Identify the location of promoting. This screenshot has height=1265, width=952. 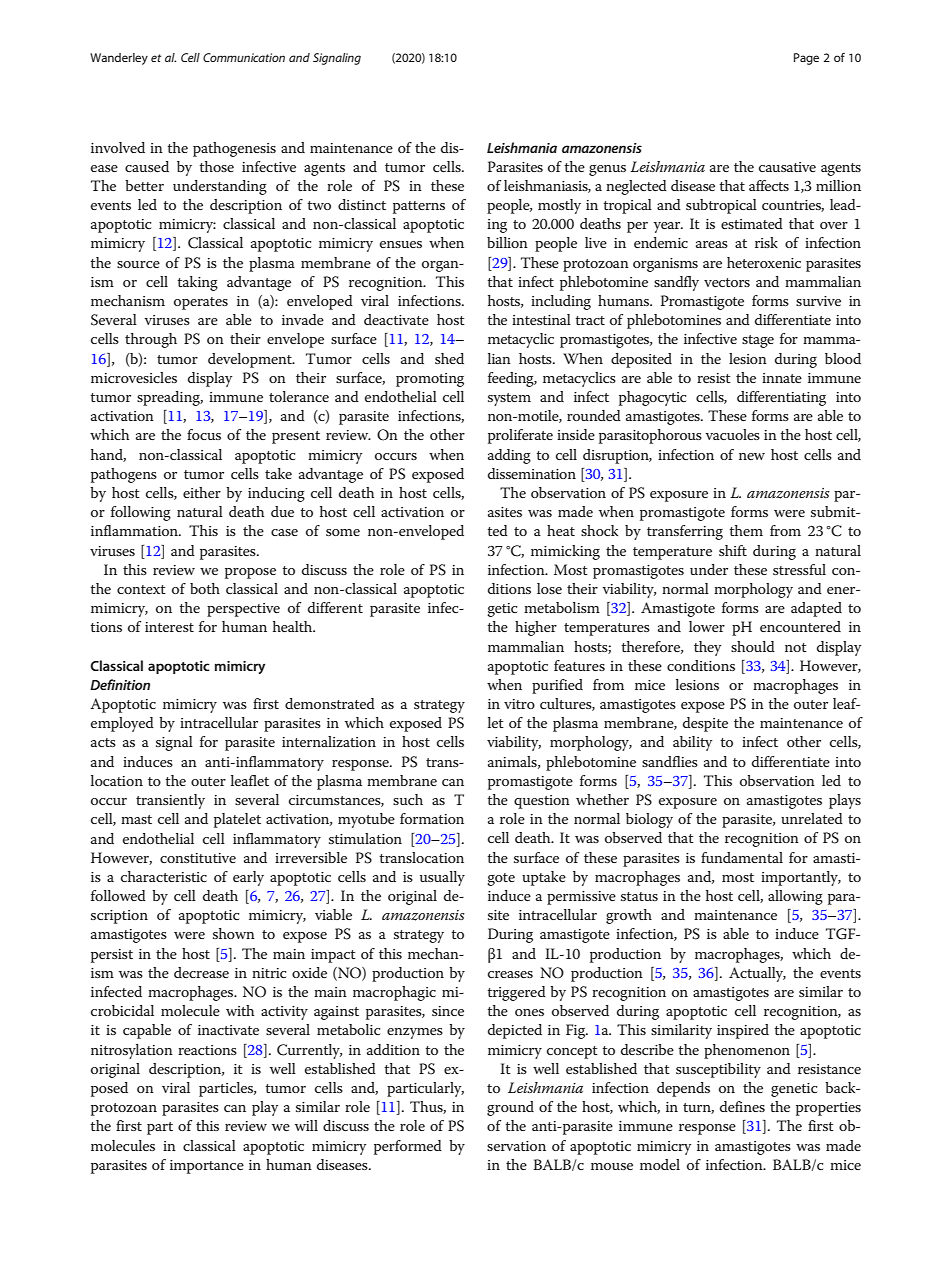
(430, 380).
